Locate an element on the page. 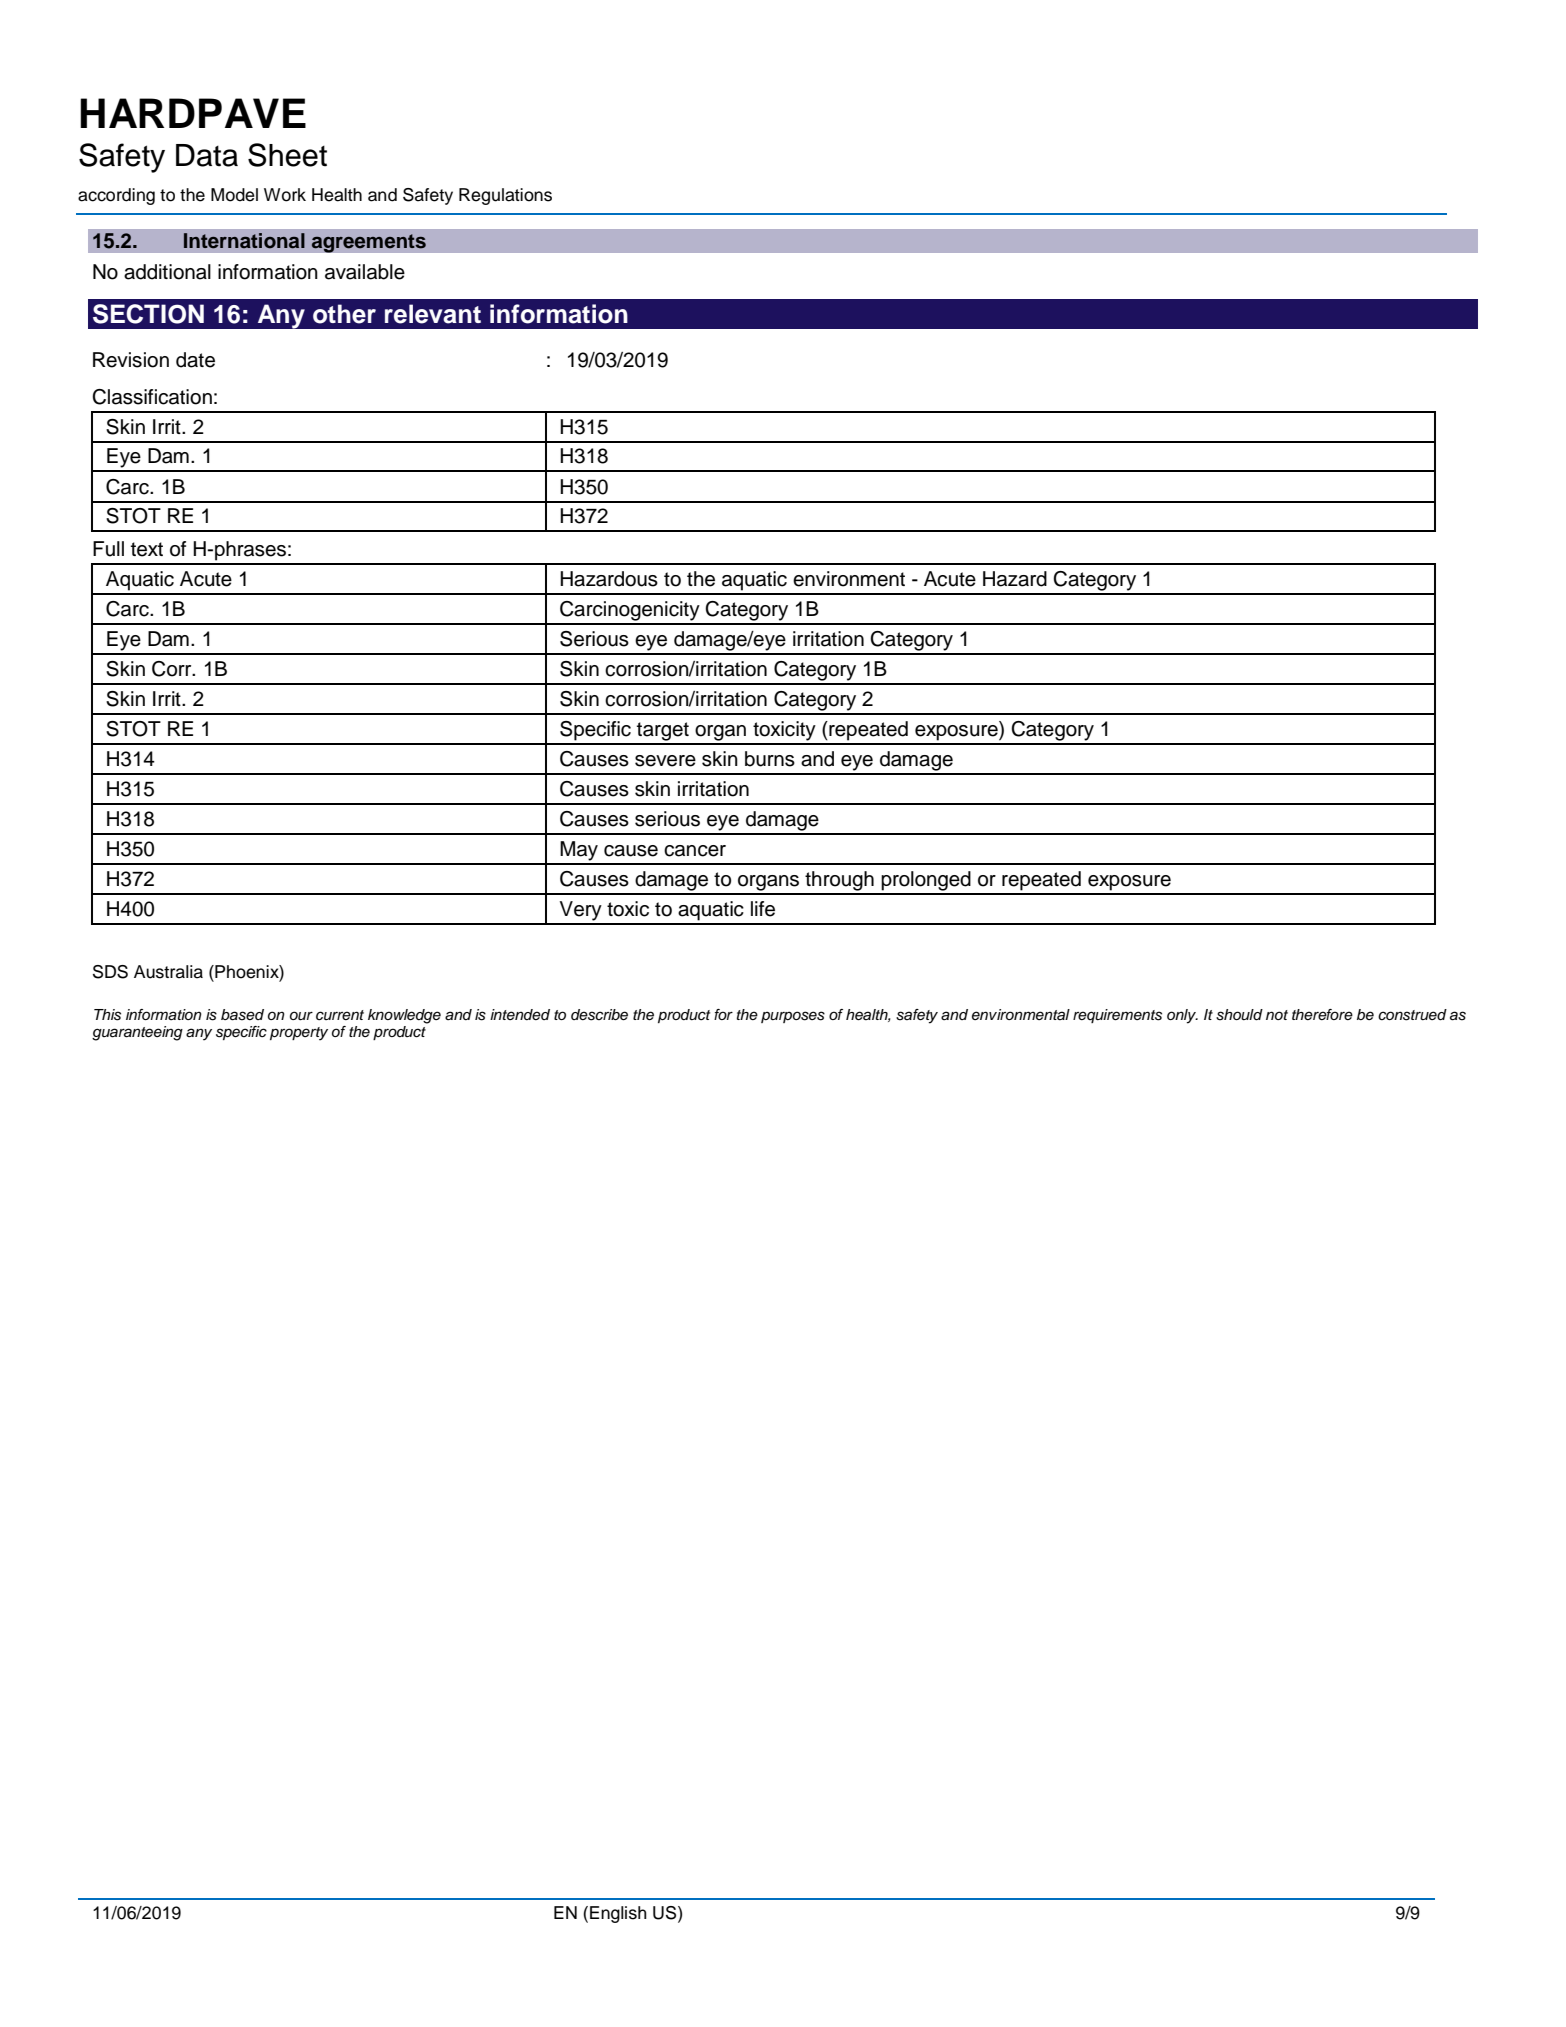 The height and width of the document is (2027, 1566). relevant is located at coordinates (433, 314).
